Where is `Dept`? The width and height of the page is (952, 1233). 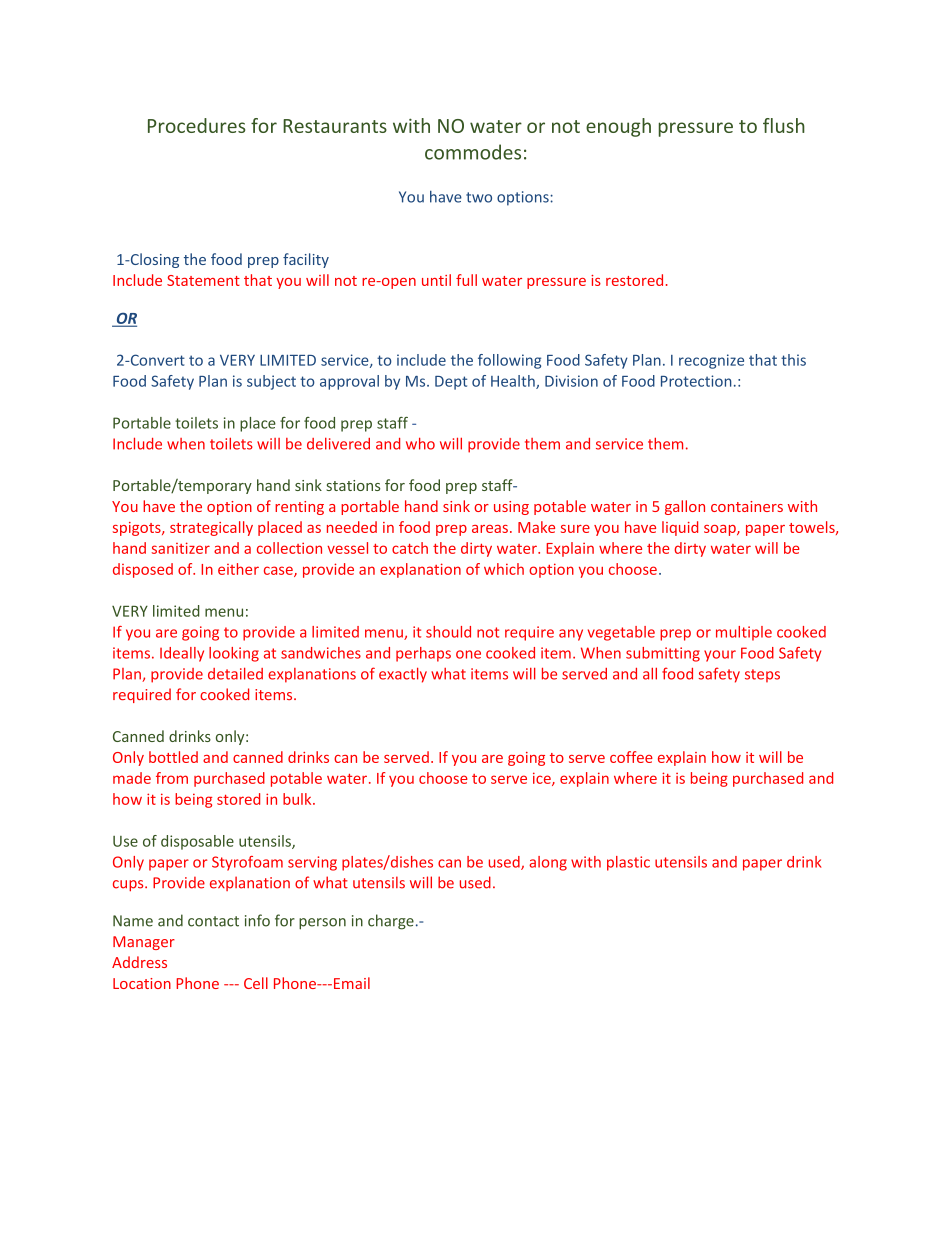
Dept is located at coordinates (451, 383).
